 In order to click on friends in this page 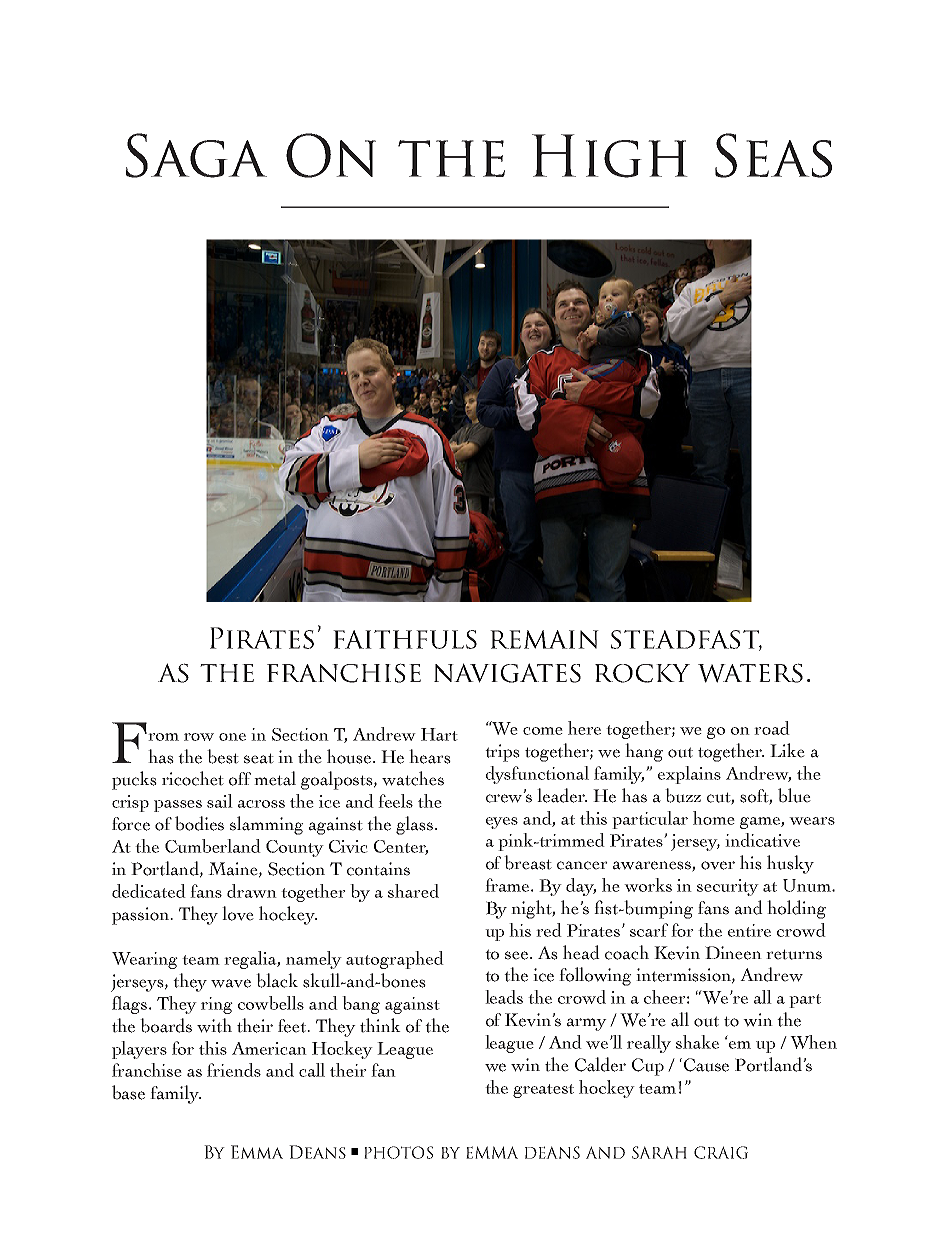, I will do `click(234, 1070)`.
